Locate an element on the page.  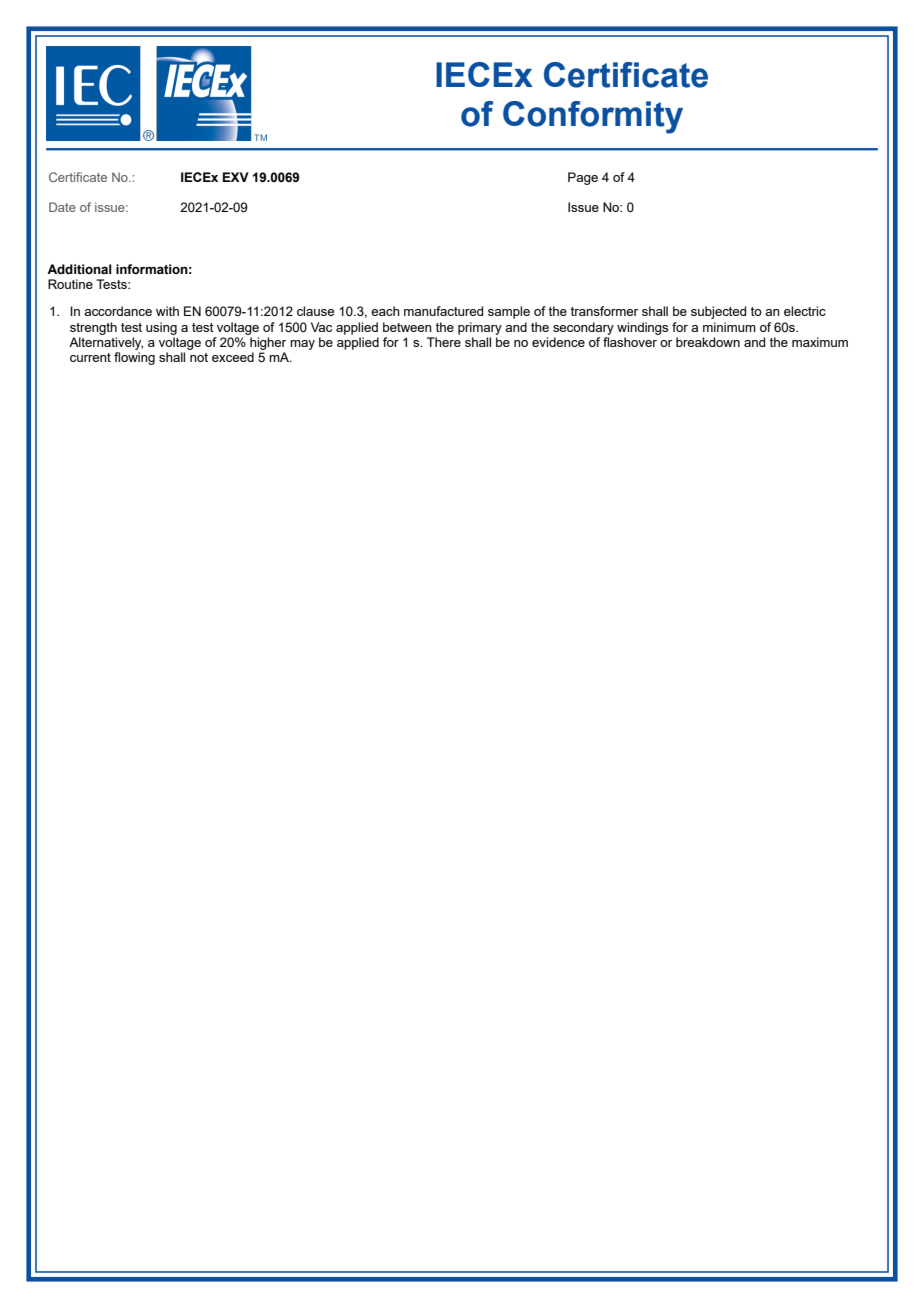
flowing is located at coordinates (134, 358).
